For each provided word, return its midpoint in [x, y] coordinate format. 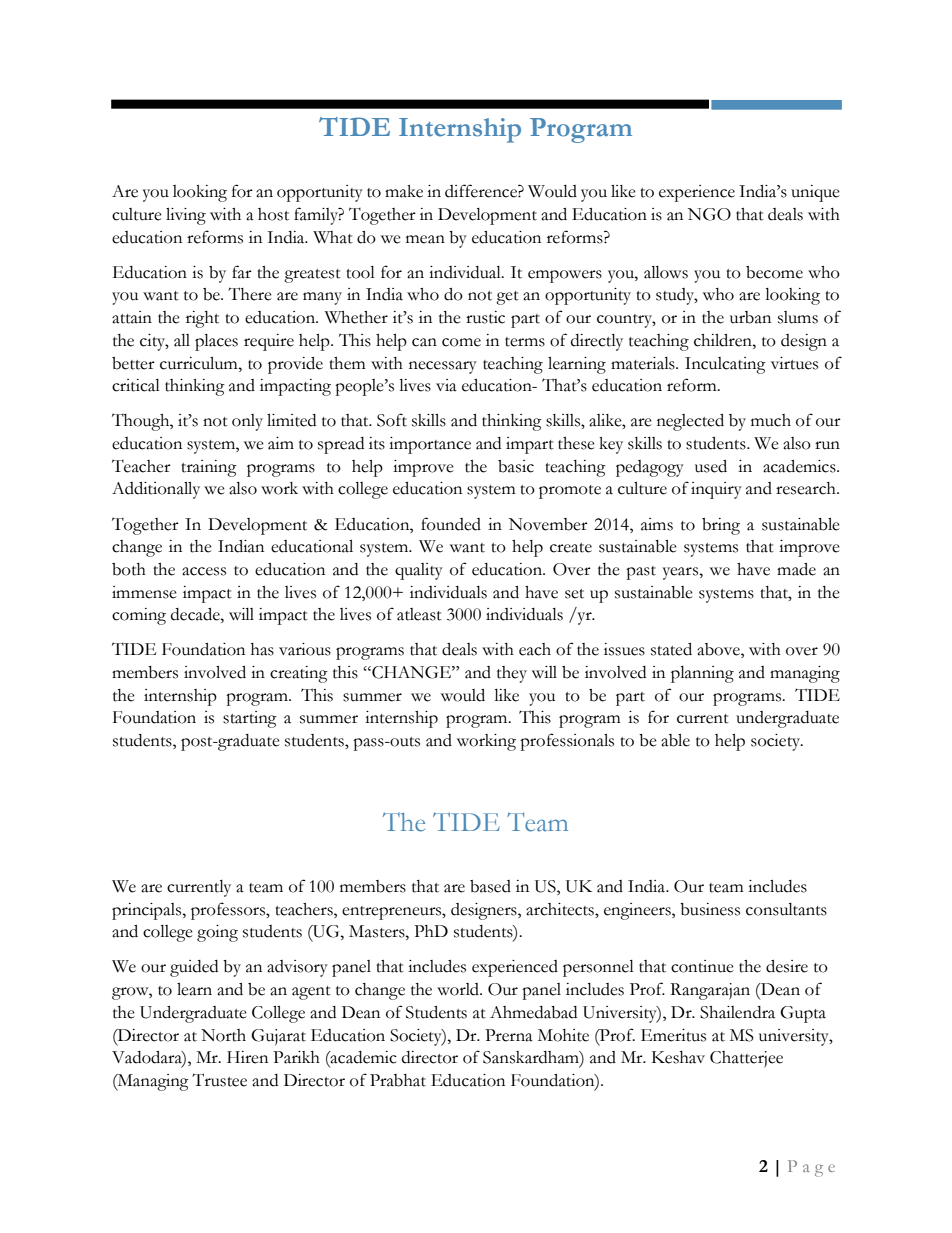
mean [425, 239]
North [223, 1035]
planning [702, 674]
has [262, 649]
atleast [419, 614]
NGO [709, 214]
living [186, 216]
